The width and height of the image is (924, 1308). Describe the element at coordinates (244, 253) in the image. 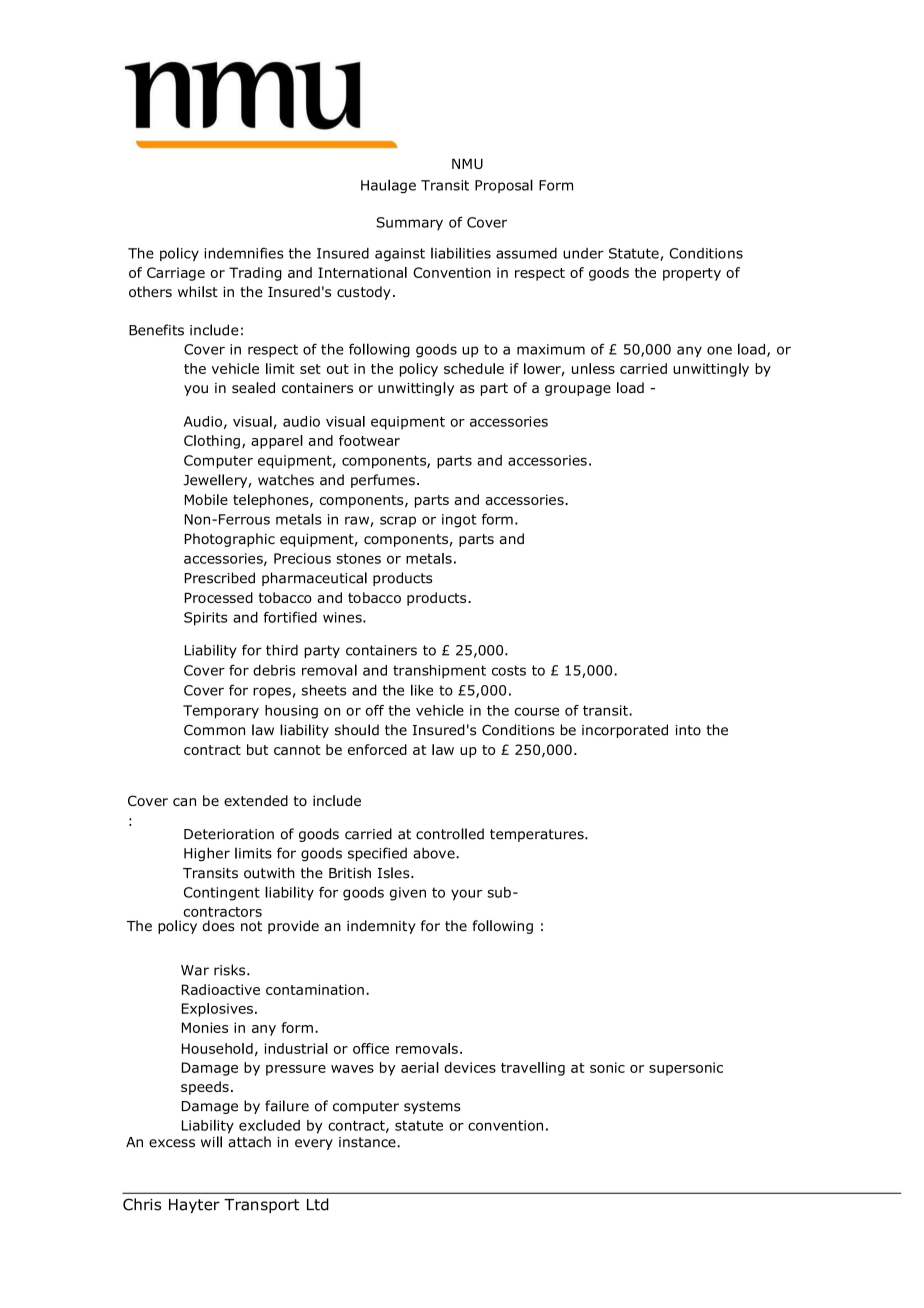

I see `indemnifies` at that location.
